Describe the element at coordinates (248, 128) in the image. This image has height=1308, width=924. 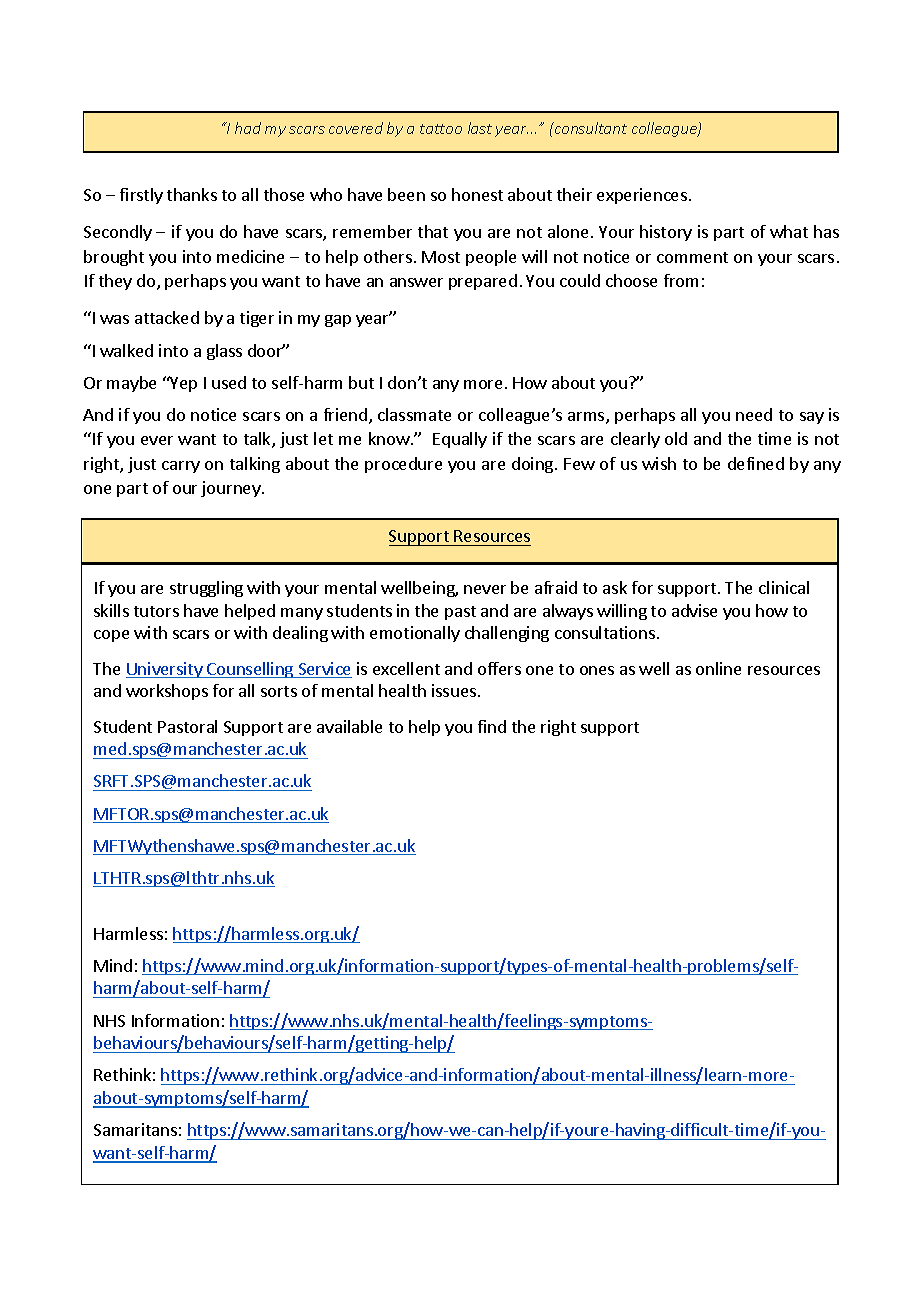
I see `had` at that location.
